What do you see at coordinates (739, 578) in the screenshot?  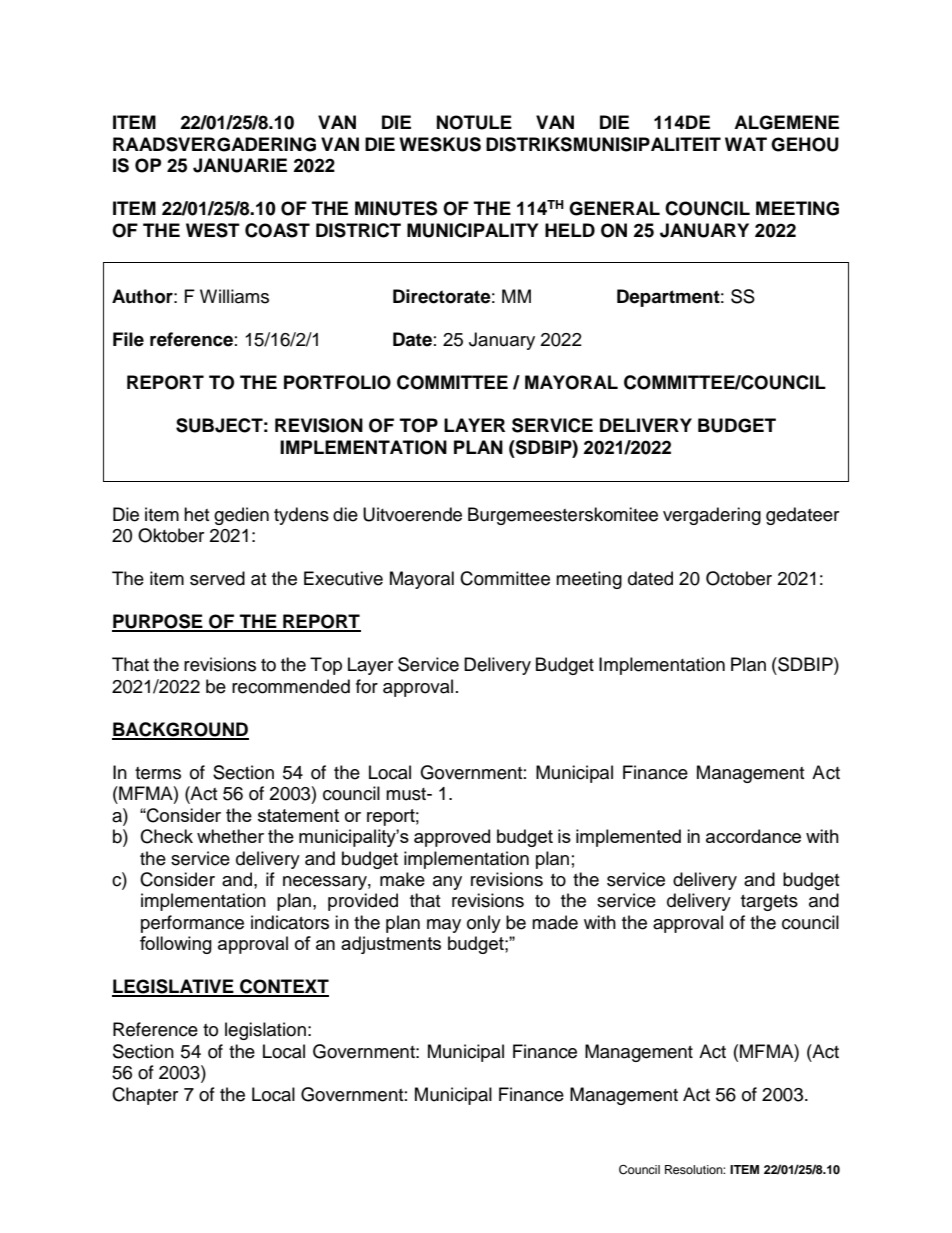 I see `October` at bounding box center [739, 578].
